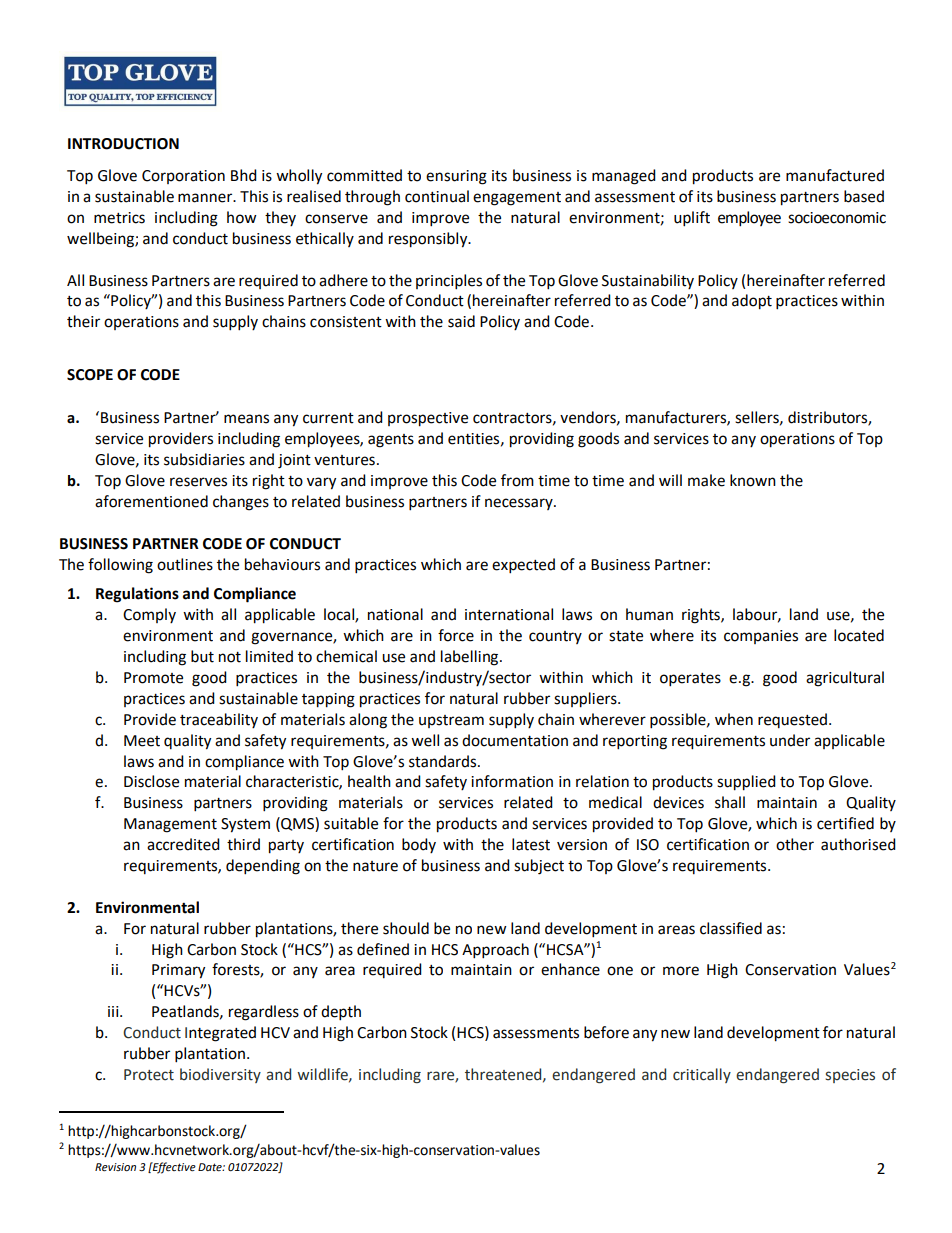 The height and width of the image is (1233, 952). Describe the element at coordinates (835, 175) in the image. I see `manufactured` at that location.
